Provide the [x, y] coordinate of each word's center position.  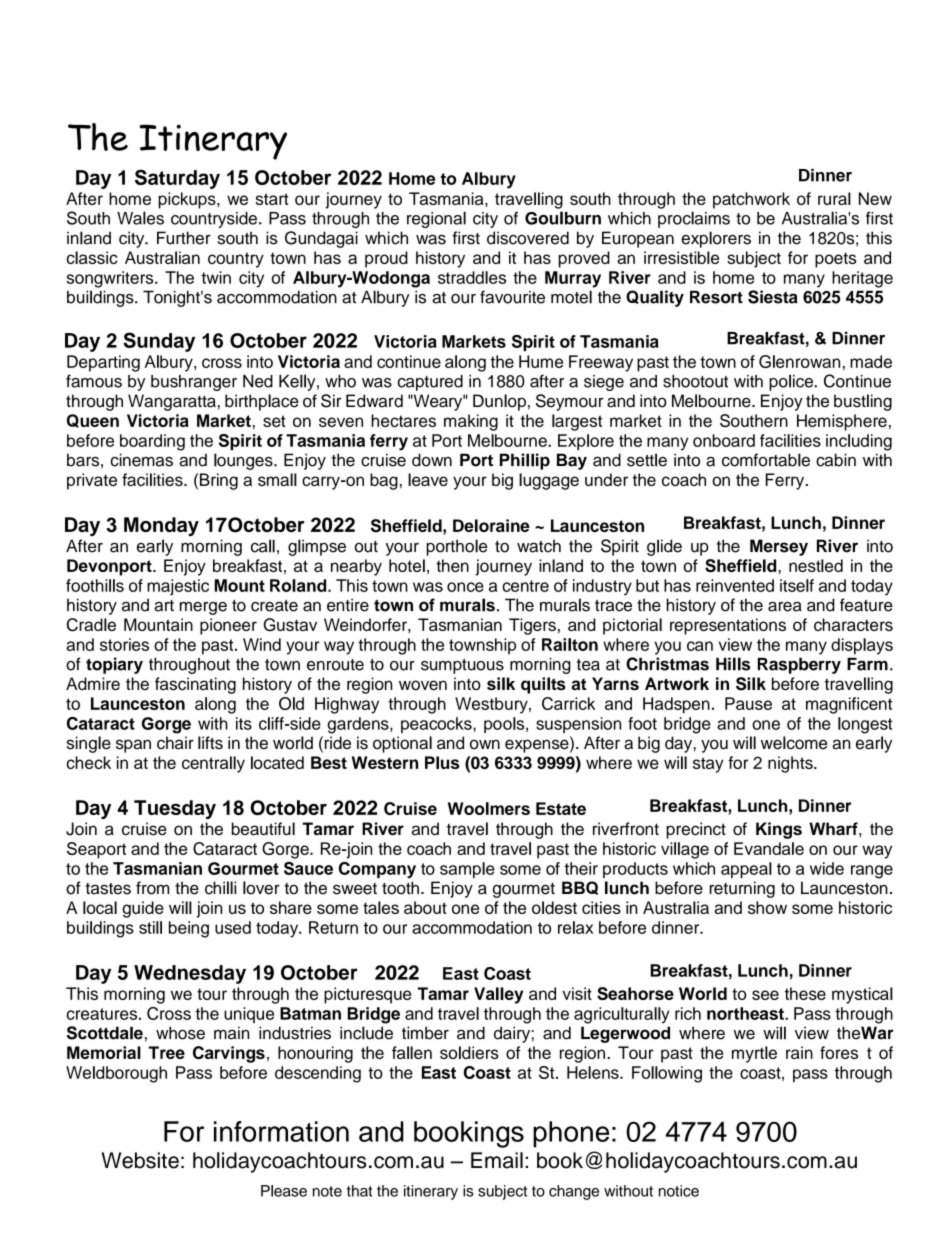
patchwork [751, 200]
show [767, 907]
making [471, 422]
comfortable [766, 460]
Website [140, 1160]
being [189, 929]
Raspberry [799, 665]
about [425, 907]
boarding [152, 442]
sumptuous [462, 666]
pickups [188, 200]
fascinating [195, 685]
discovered [528, 238]
